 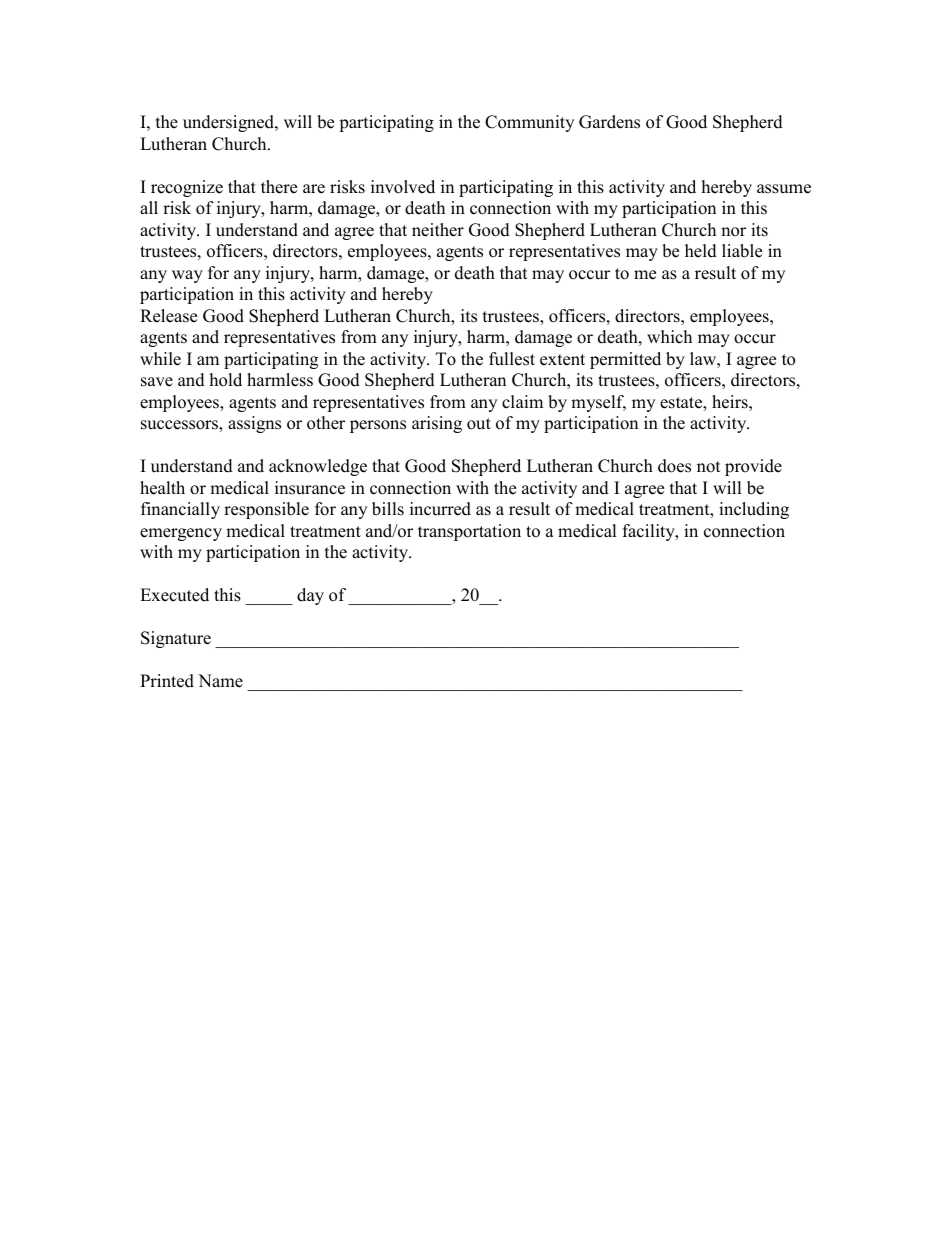 What do you see at coordinates (598, 403) in the screenshot?
I see `myself` at bounding box center [598, 403].
